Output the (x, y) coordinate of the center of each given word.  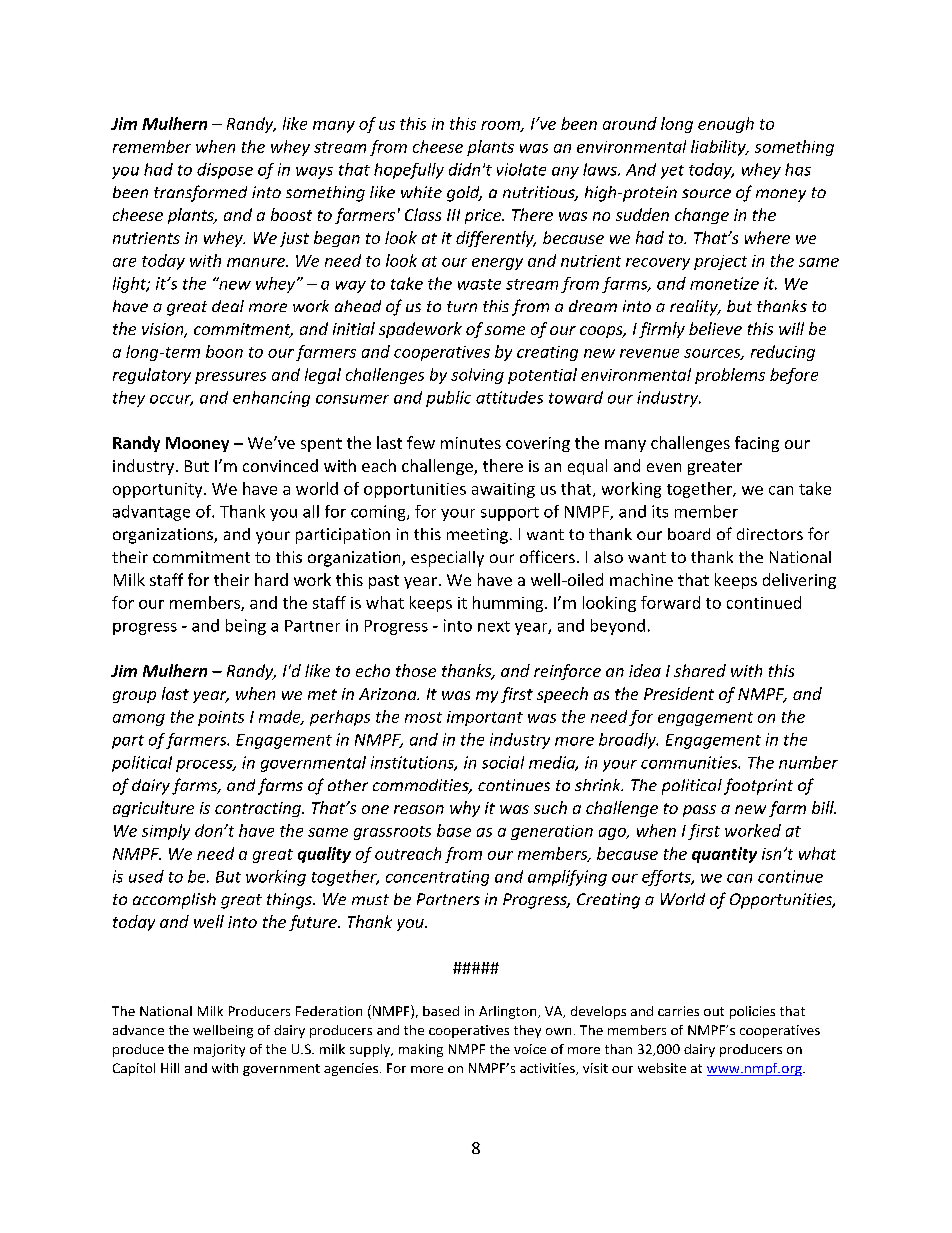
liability (719, 148)
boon (224, 351)
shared (700, 670)
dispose (225, 171)
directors (770, 534)
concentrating (437, 878)
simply (166, 832)
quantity (724, 855)
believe (715, 328)
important (485, 718)
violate (521, 169)
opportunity (159, 490)
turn (462, 306)
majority (219, 1050)
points (221, 718)
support (510, 514)
